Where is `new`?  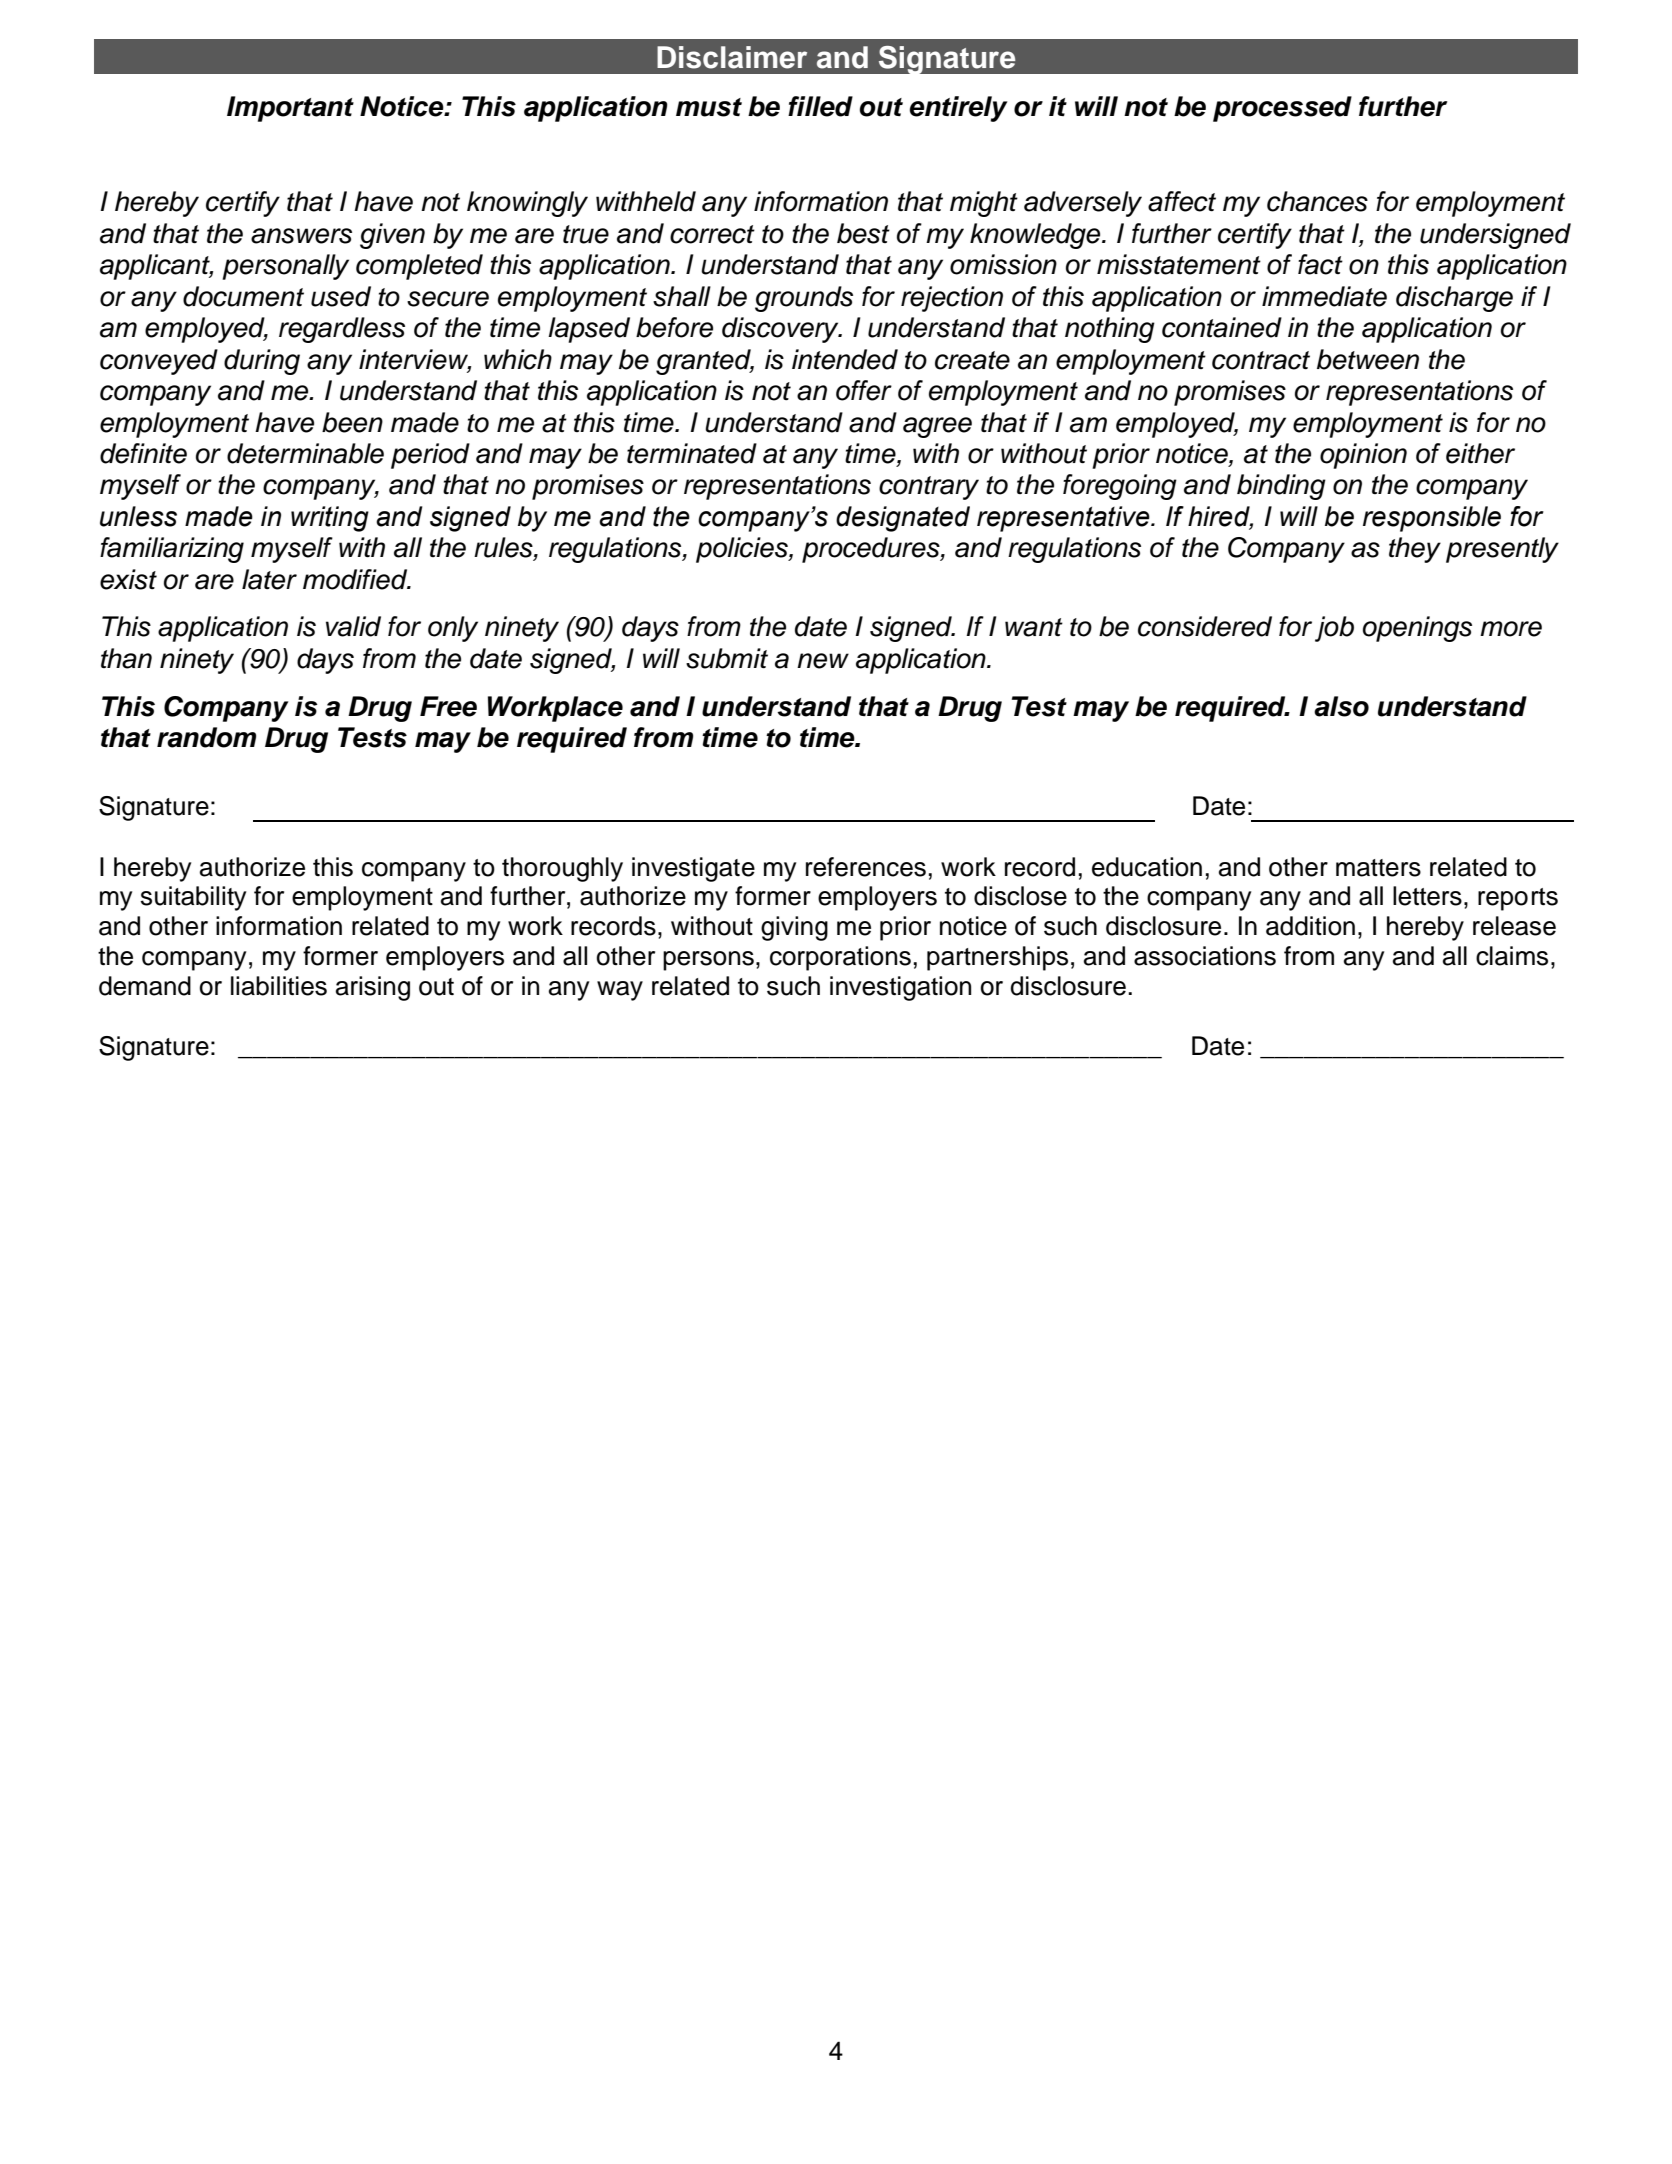
new is located at coordinates (823, 661).
